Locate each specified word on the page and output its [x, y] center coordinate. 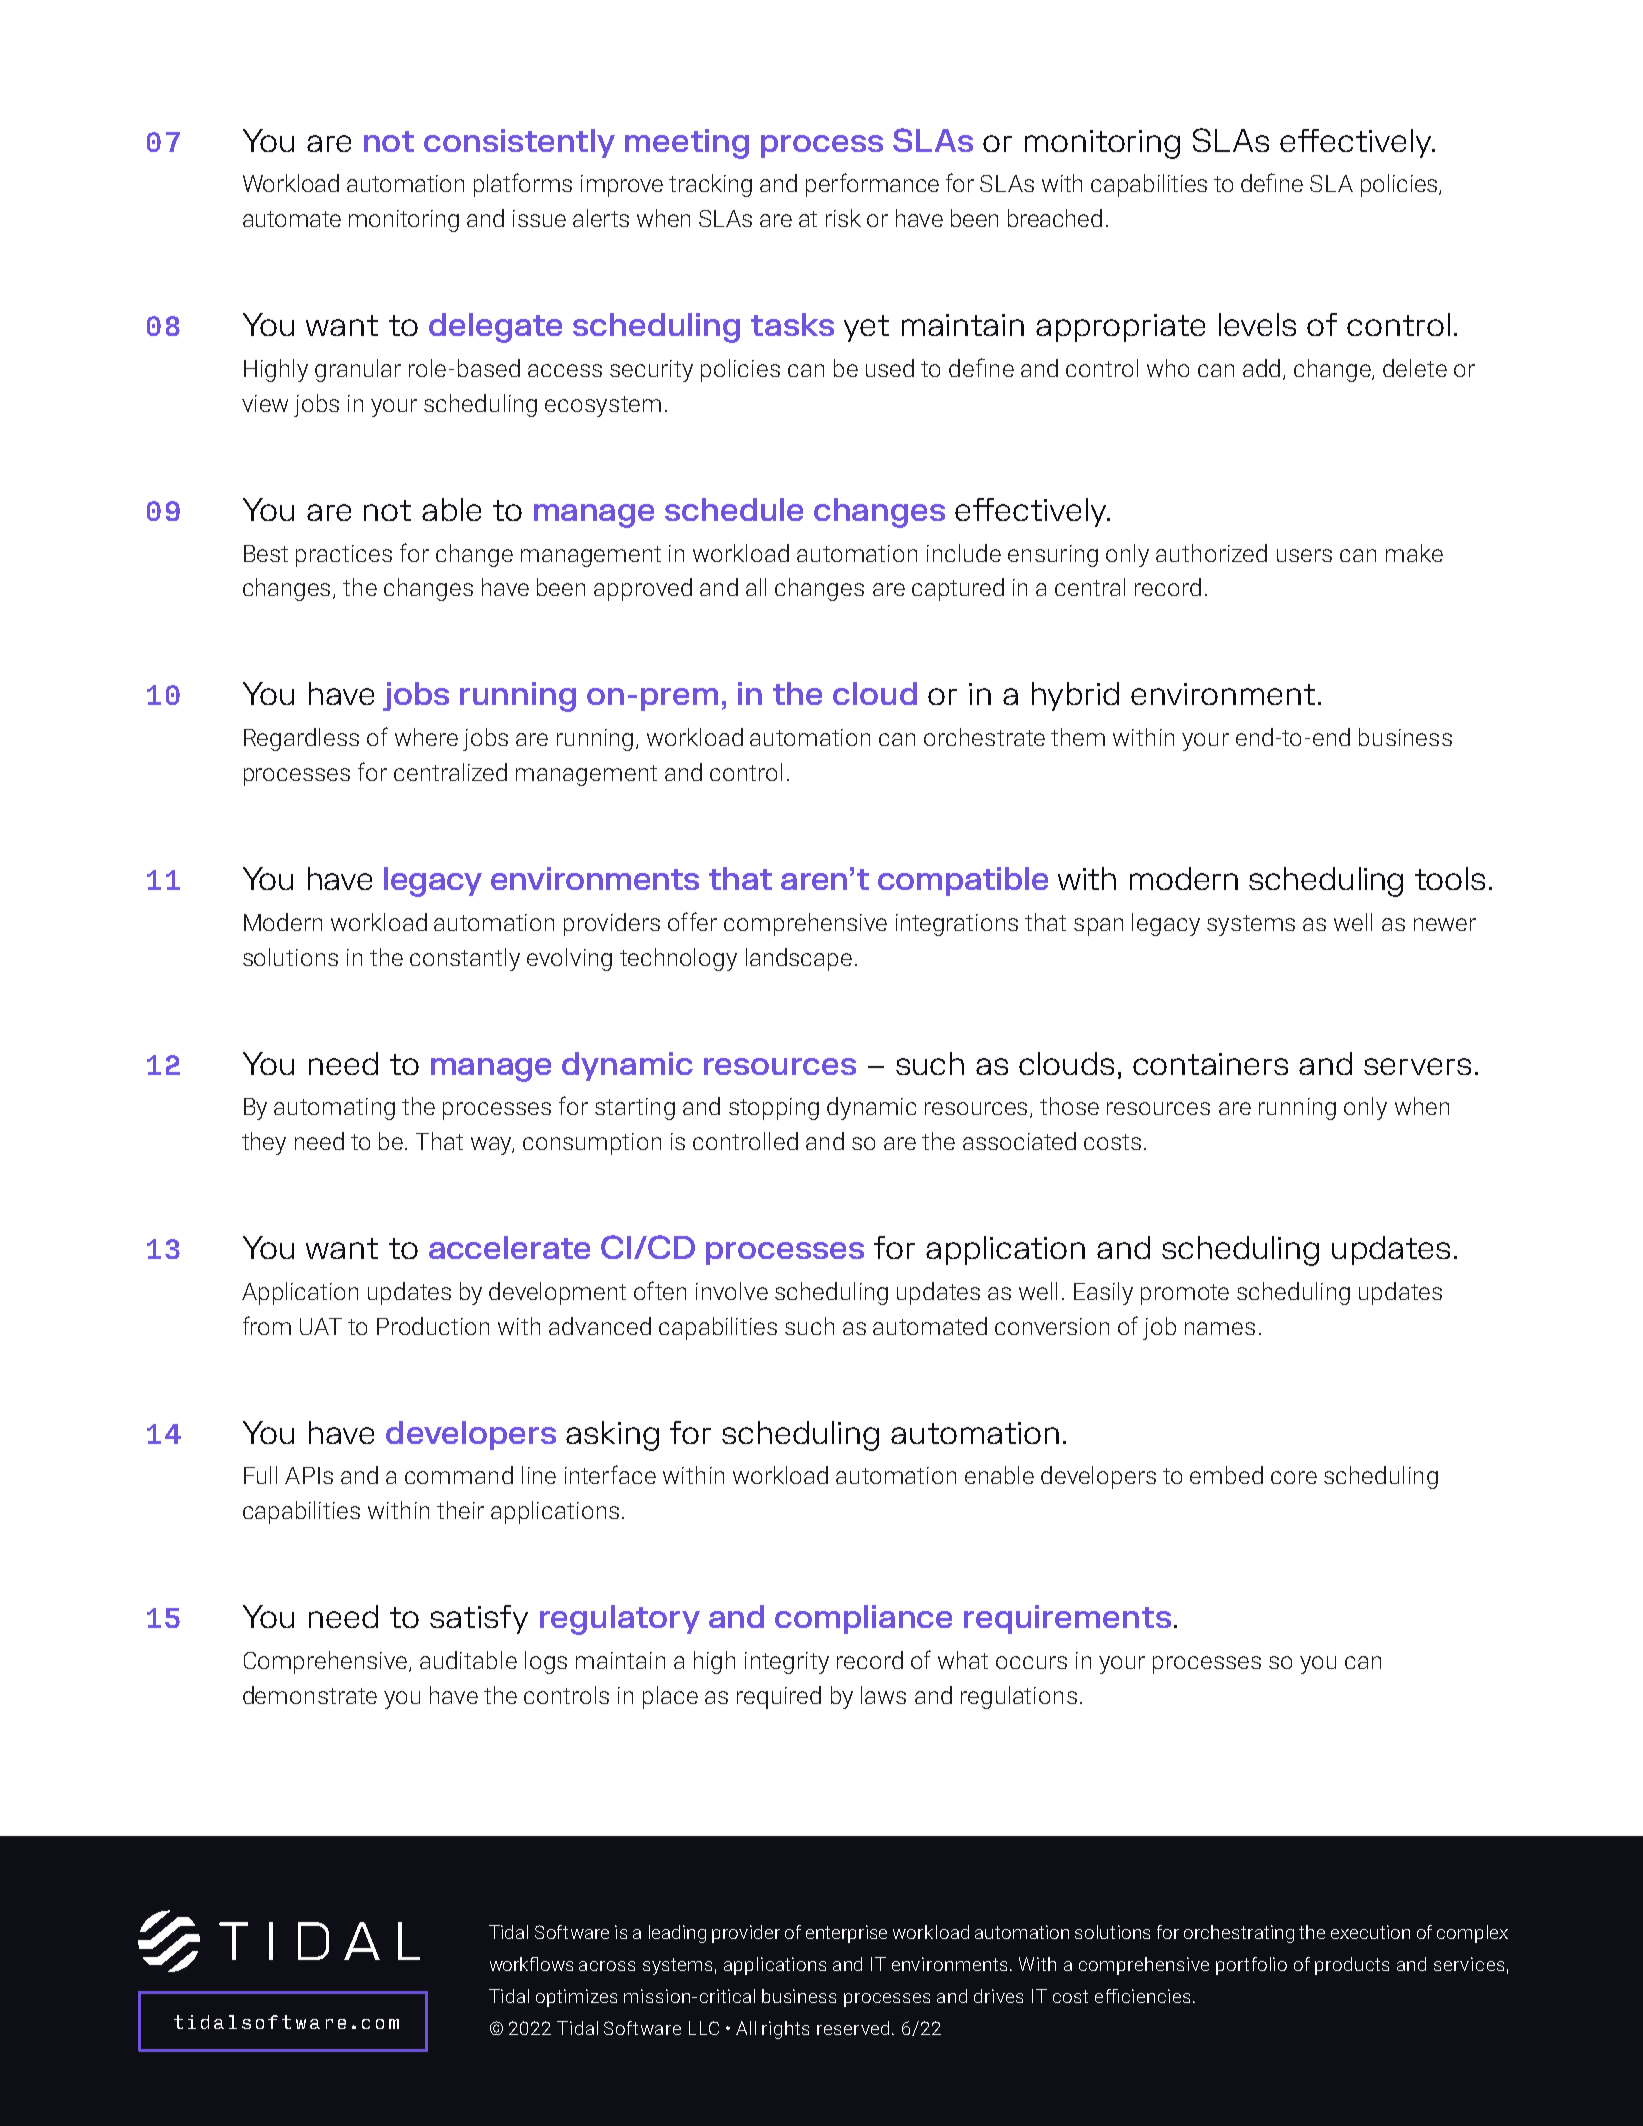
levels [1257, 324]
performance [872, 185]
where [426, 737]
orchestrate [984, 737]
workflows [531, 1964]
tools [1450, 878]
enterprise [846, 1934]
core [1294, 1477]
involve [732, 1291]
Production [433, 1326]
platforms [523, 185]
